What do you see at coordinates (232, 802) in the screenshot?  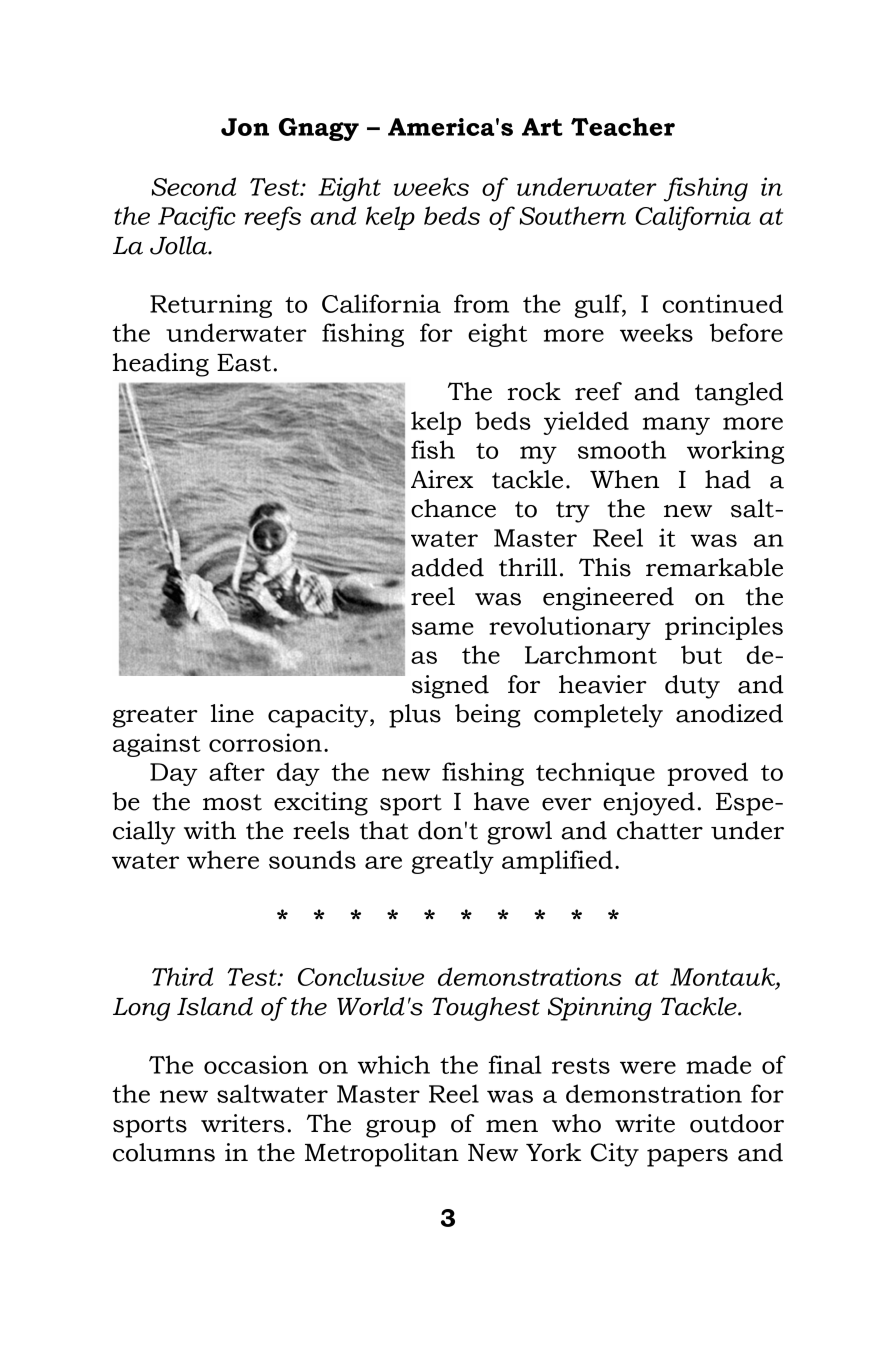 I see `most` at bounding box center [232, 802].
